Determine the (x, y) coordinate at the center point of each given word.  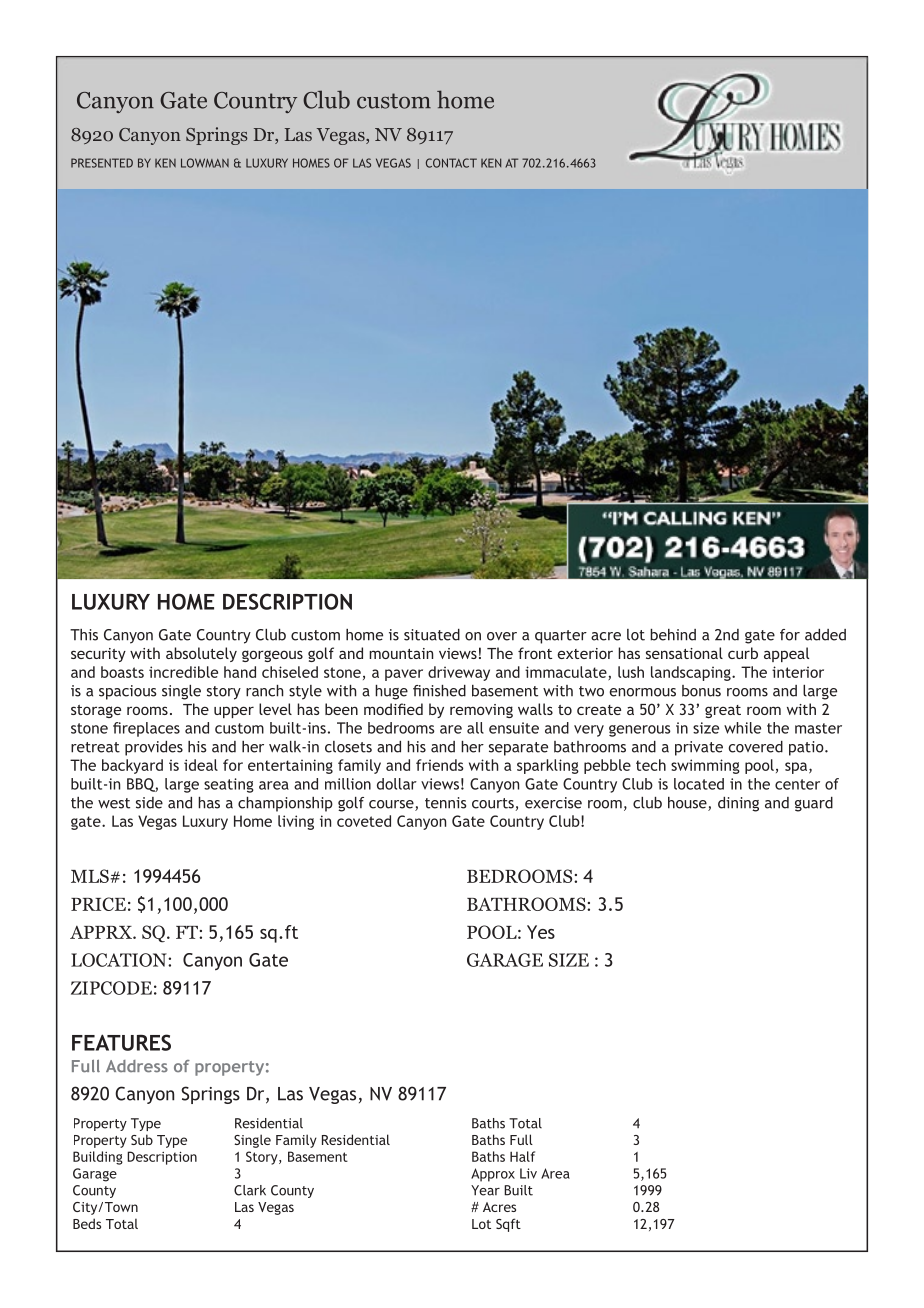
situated (432, 635)
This (84, 635)
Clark (250, 1190)
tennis (445, 803)
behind (673, 635)
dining (738, 804)
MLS (91, 876)
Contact (451, 163)
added (825, 635)
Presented (102, 163)
